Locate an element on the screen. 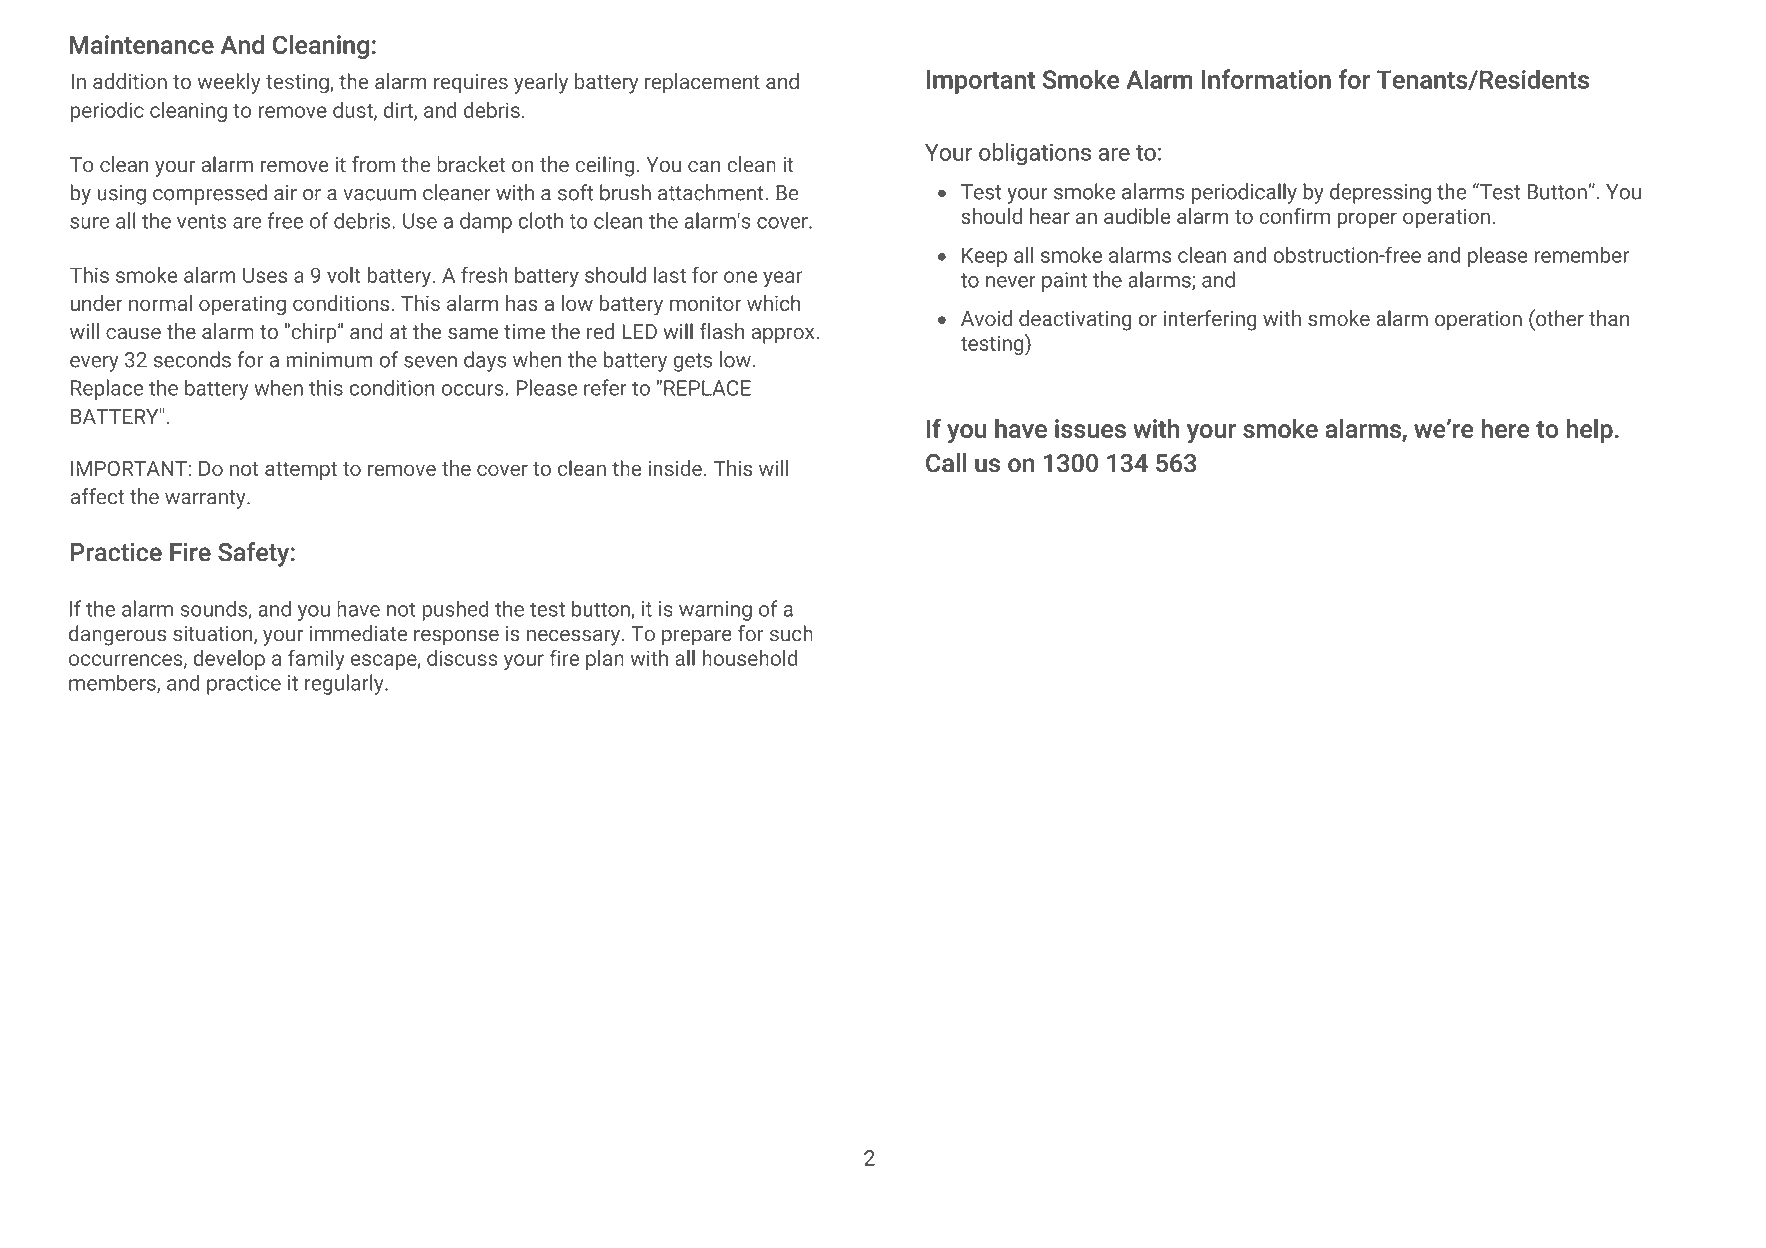  requires is located at coordinates (471, 84).
